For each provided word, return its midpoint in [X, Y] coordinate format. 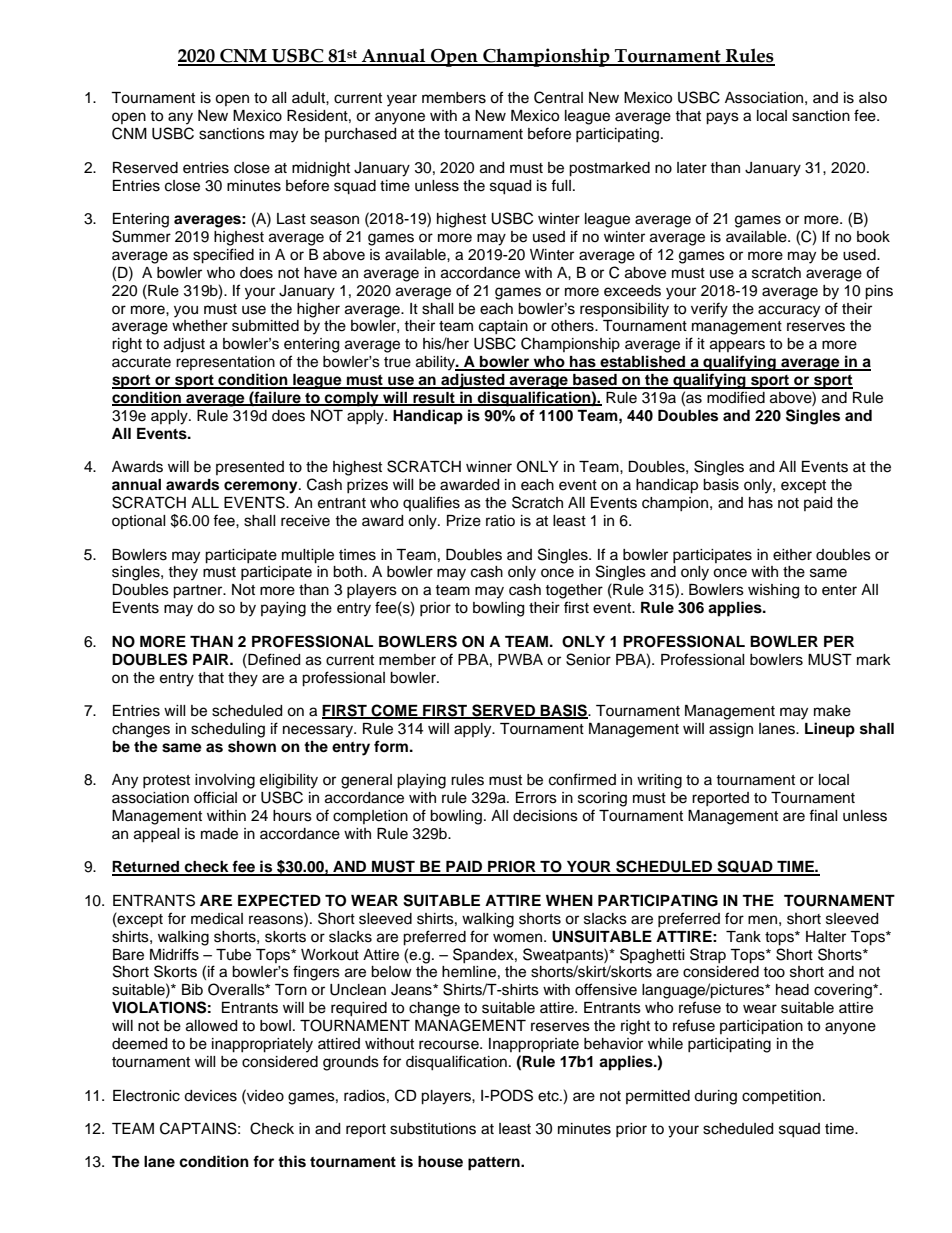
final [823, 815]
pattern [495, 1164]
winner [489, 467]
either [792, 555]
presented [250, 468]
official [215, 797]
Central [558, 97]
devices [210, 1096]
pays [722, 118]
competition [781, 1097]
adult [309, 98]
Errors [536, 798]
